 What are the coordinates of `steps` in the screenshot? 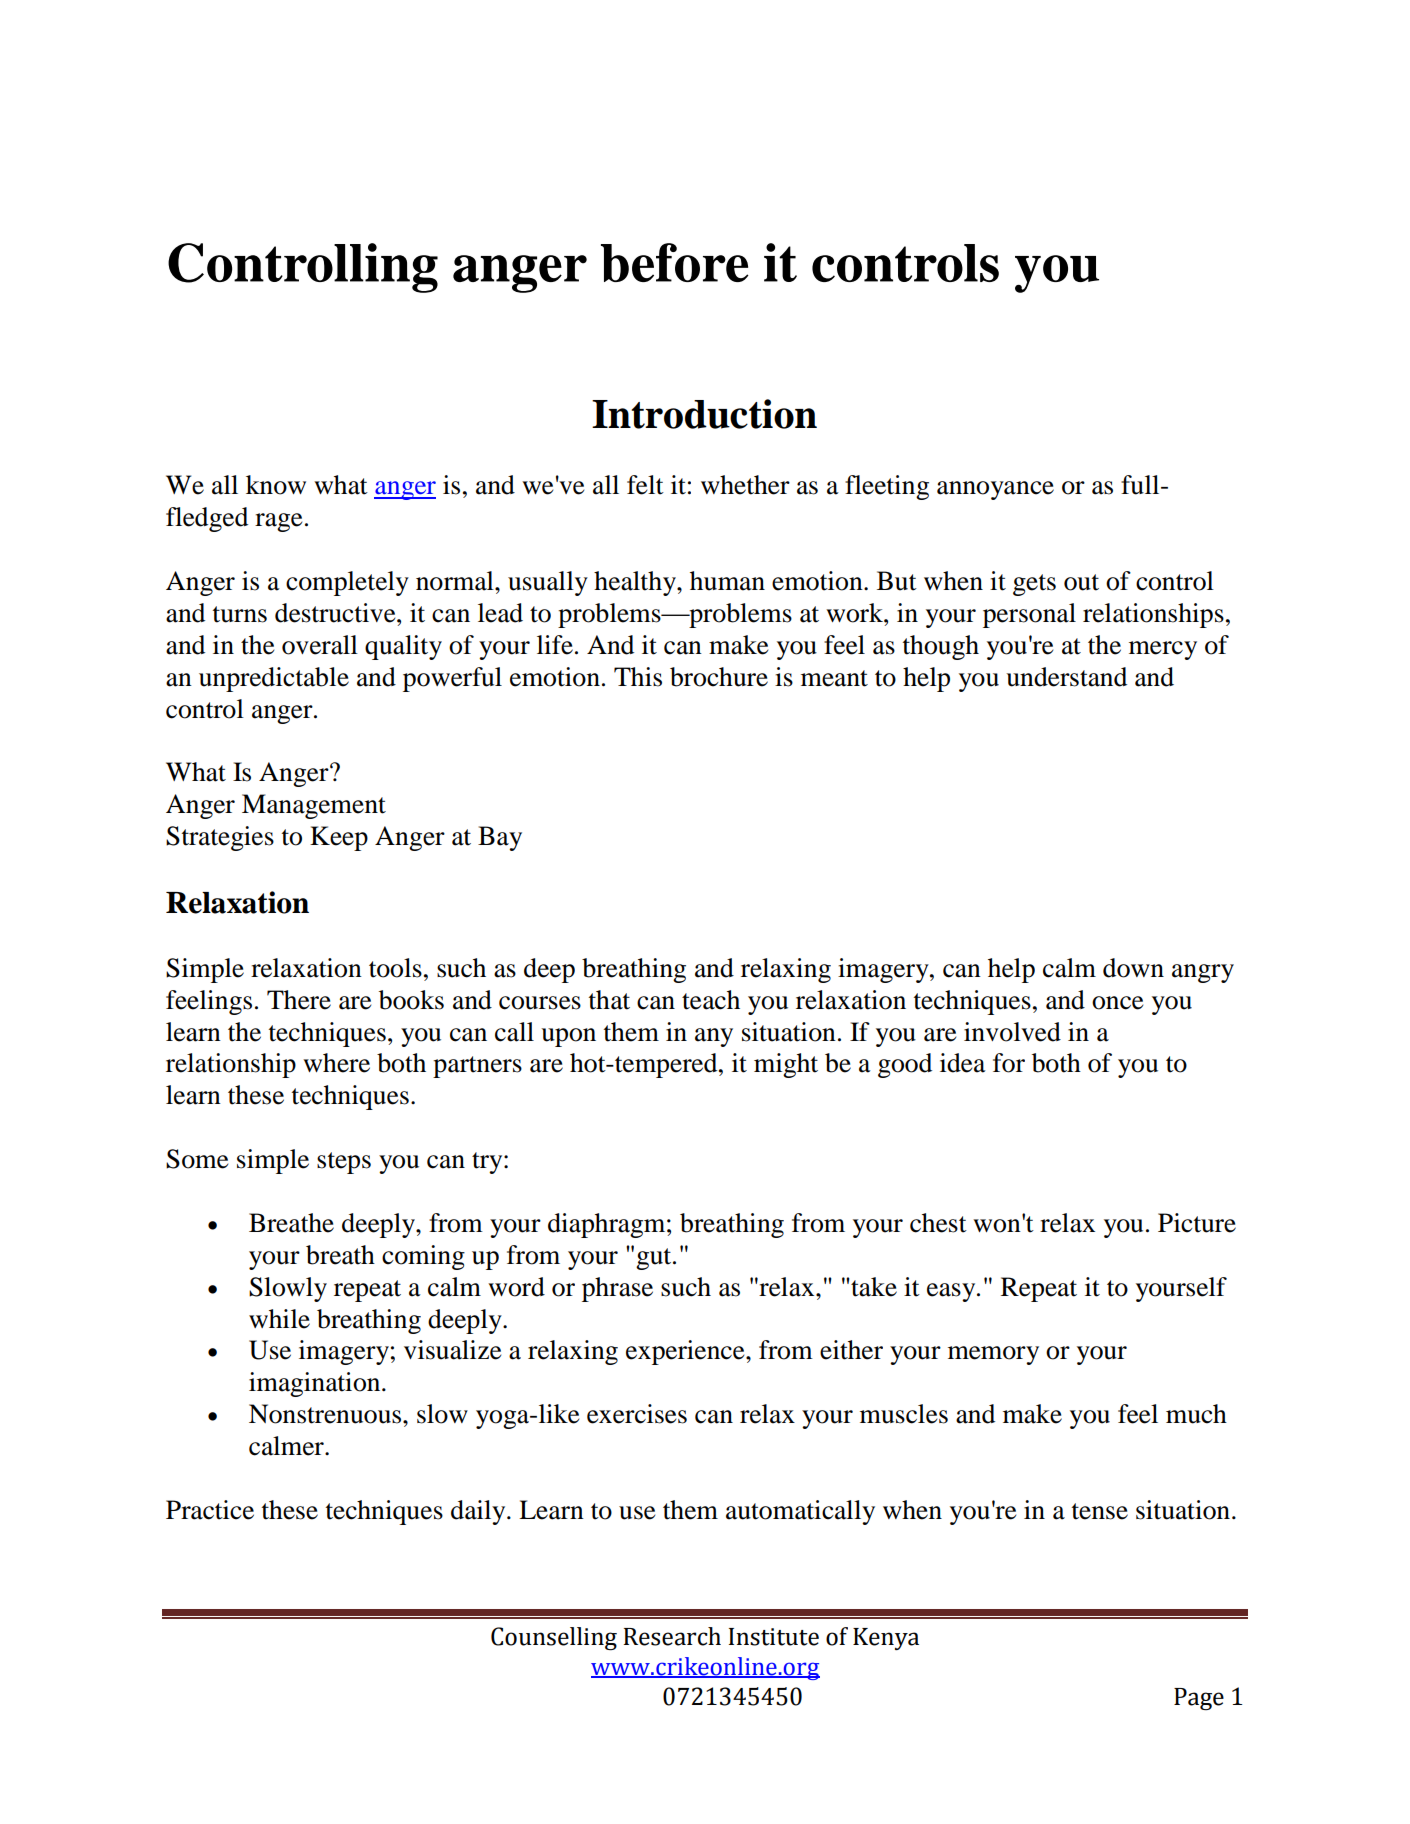 It's located at (344, 1163).
